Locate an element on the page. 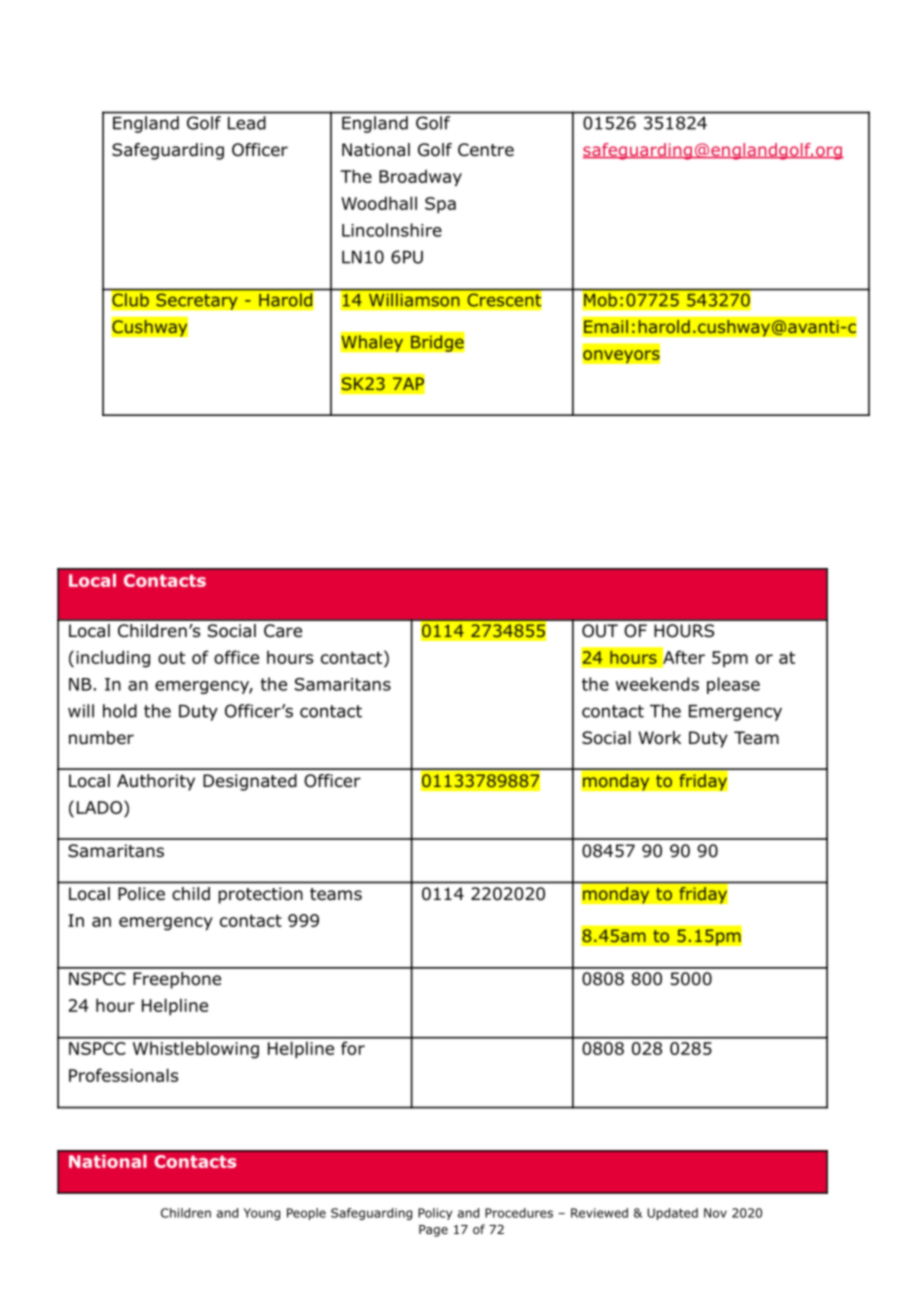  Centre is located at coordinates (486, 150).
